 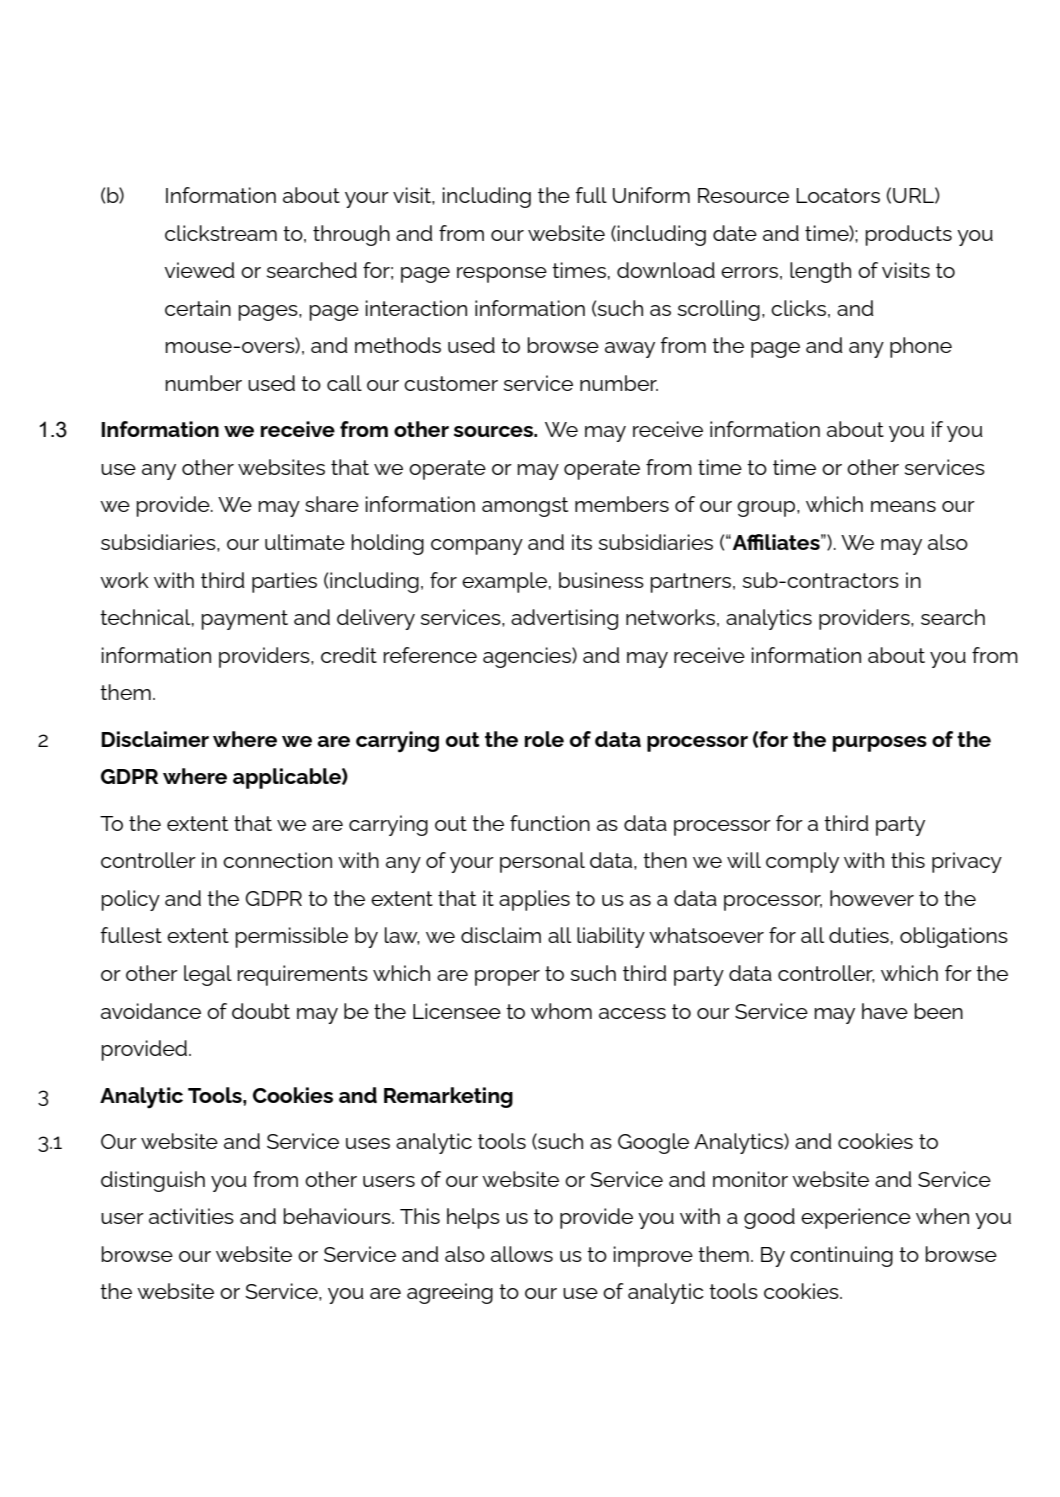 I want to click on activities, so click(x=191, y=1216).
